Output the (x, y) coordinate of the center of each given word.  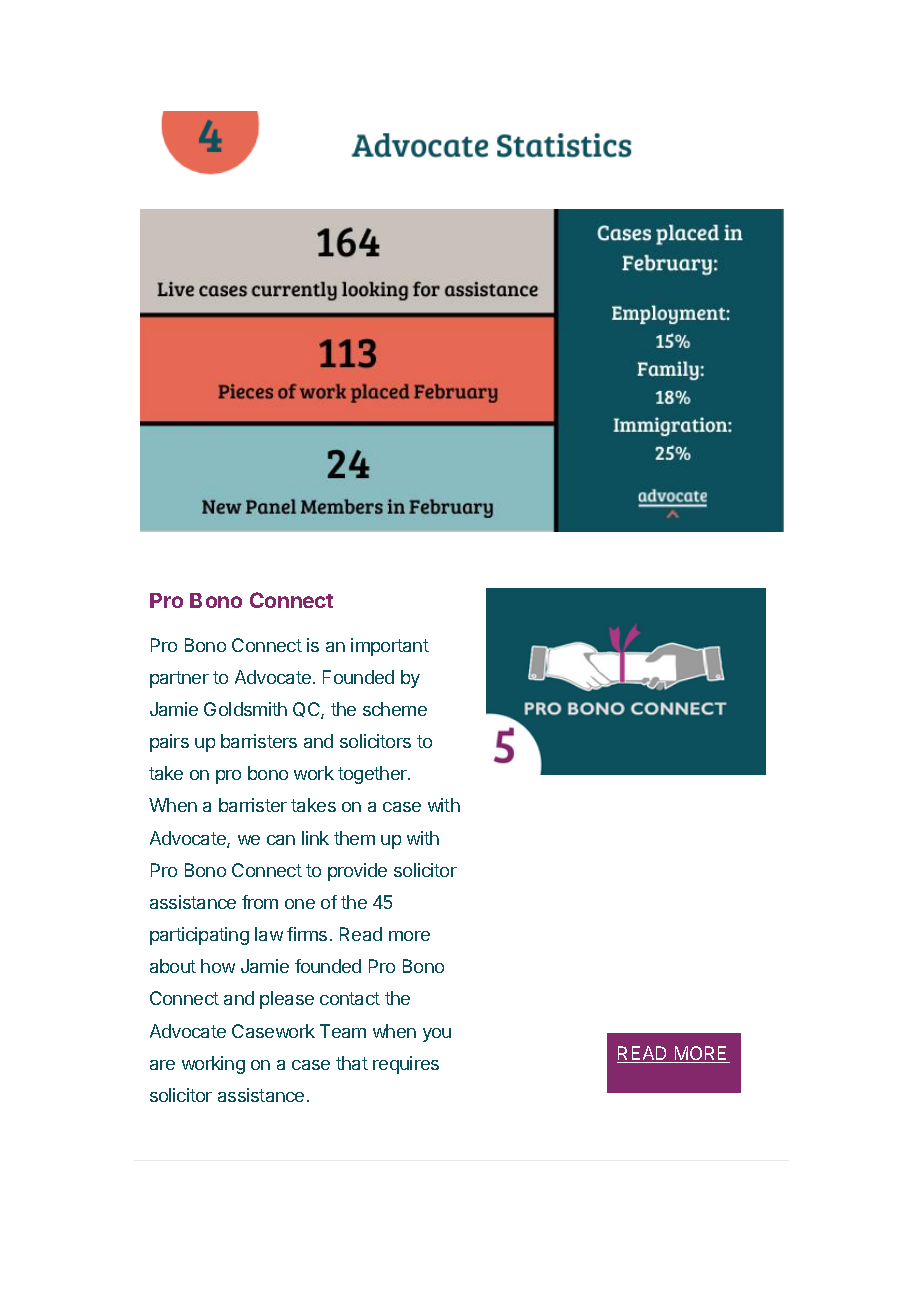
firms (307, 934)
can (281, 840)
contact (350, 998)
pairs (169, 743)
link (315, 838)
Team (343, 1031)
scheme (395, 709)
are (162, 1065)
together (373, 775)
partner (179, 679)
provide (357, 872)
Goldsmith (245, 709)
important (390, 647)
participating (199, 936)
